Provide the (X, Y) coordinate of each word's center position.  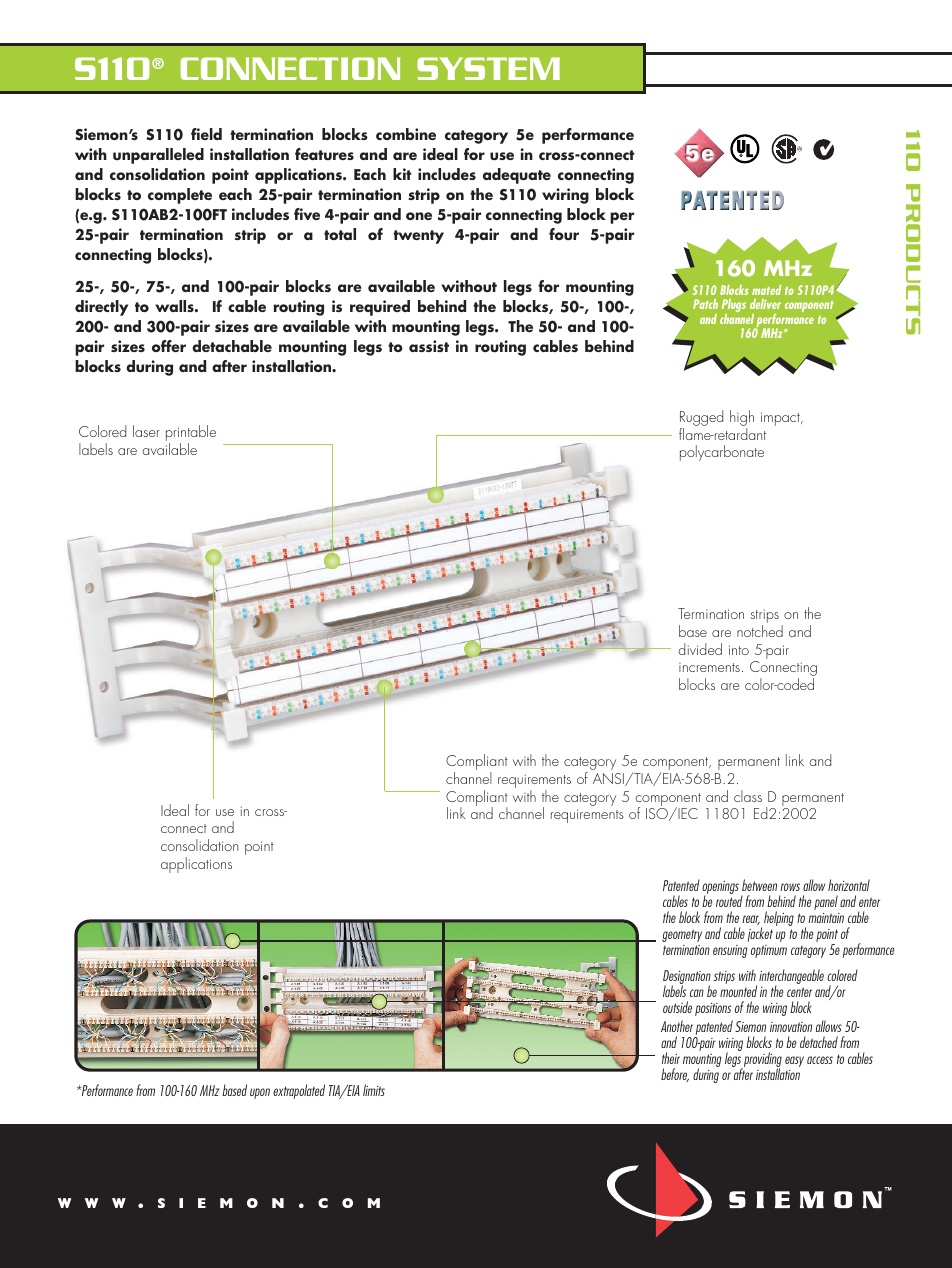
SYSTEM (488, 68)
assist (429, 346)
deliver (765, 304)
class (748, 796)
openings (720, 889)
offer (169, 346)
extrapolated (299, 1091)
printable (191, 434)
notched (760, 631)
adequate (517, 176)
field (206, 134)
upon (260, 1093)
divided (700, 649)
